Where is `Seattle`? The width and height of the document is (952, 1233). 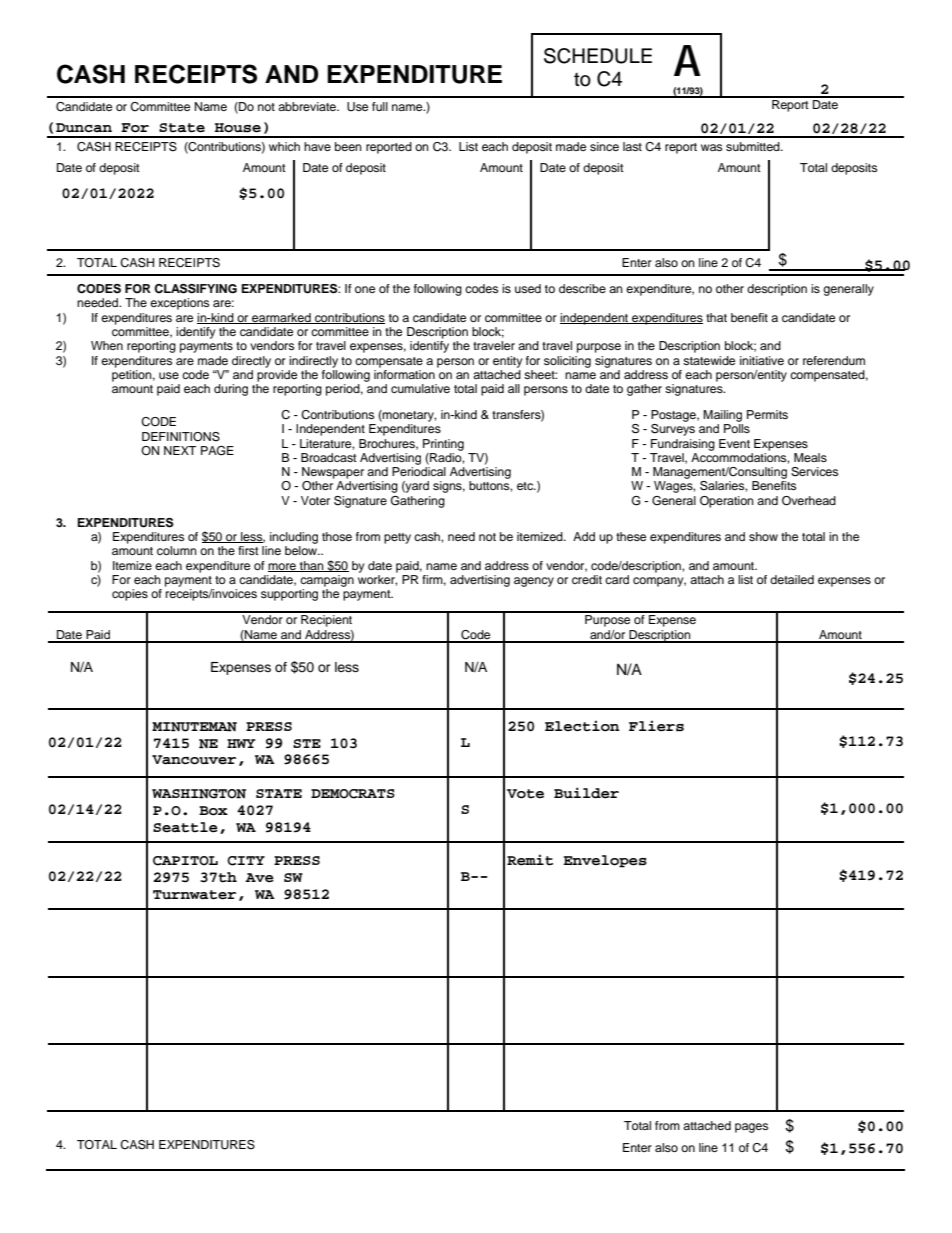 Seattle is located at coordinates (185, 827).
